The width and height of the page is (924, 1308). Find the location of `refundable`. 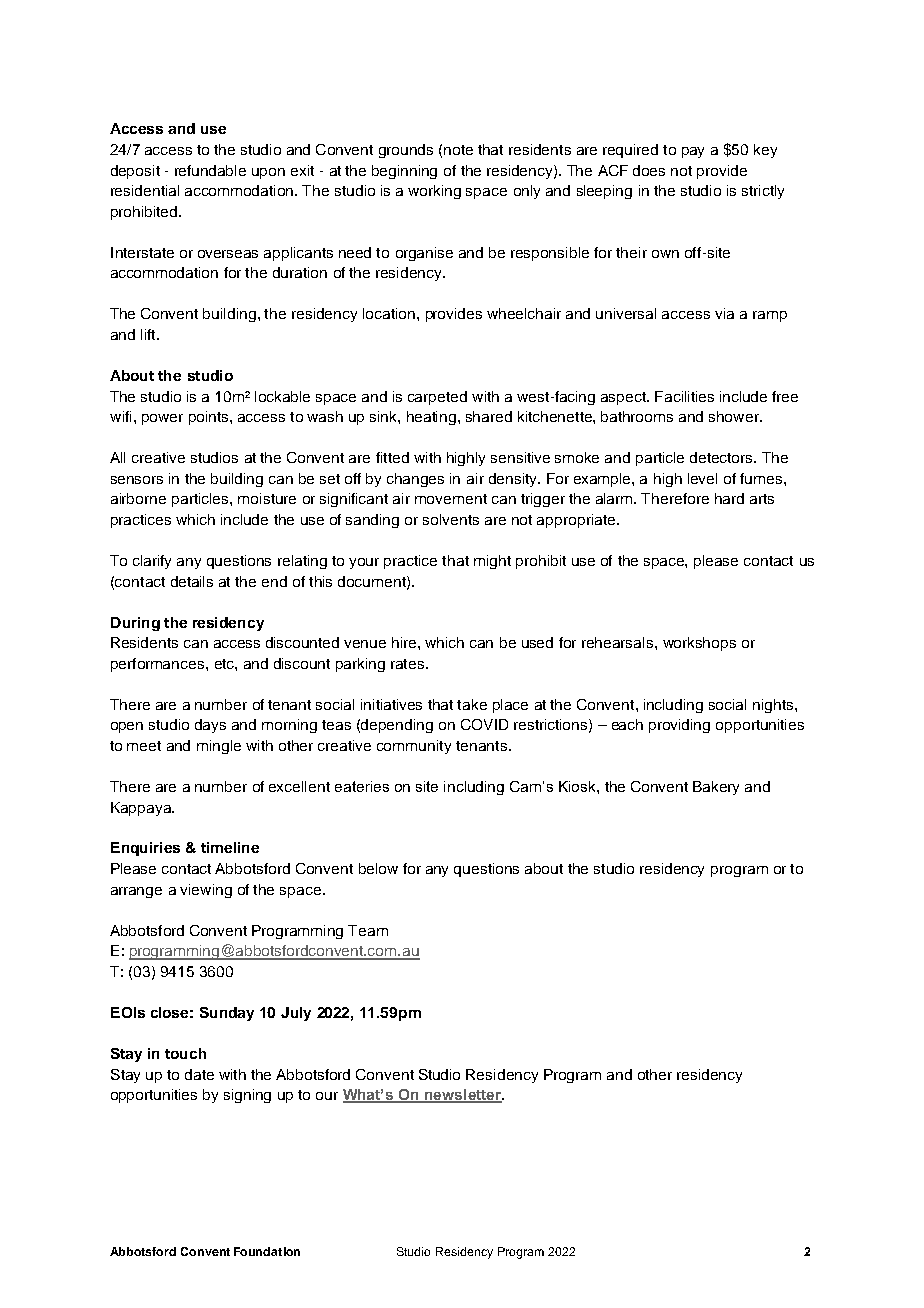

refundable is located at coordinates (210, 170).
